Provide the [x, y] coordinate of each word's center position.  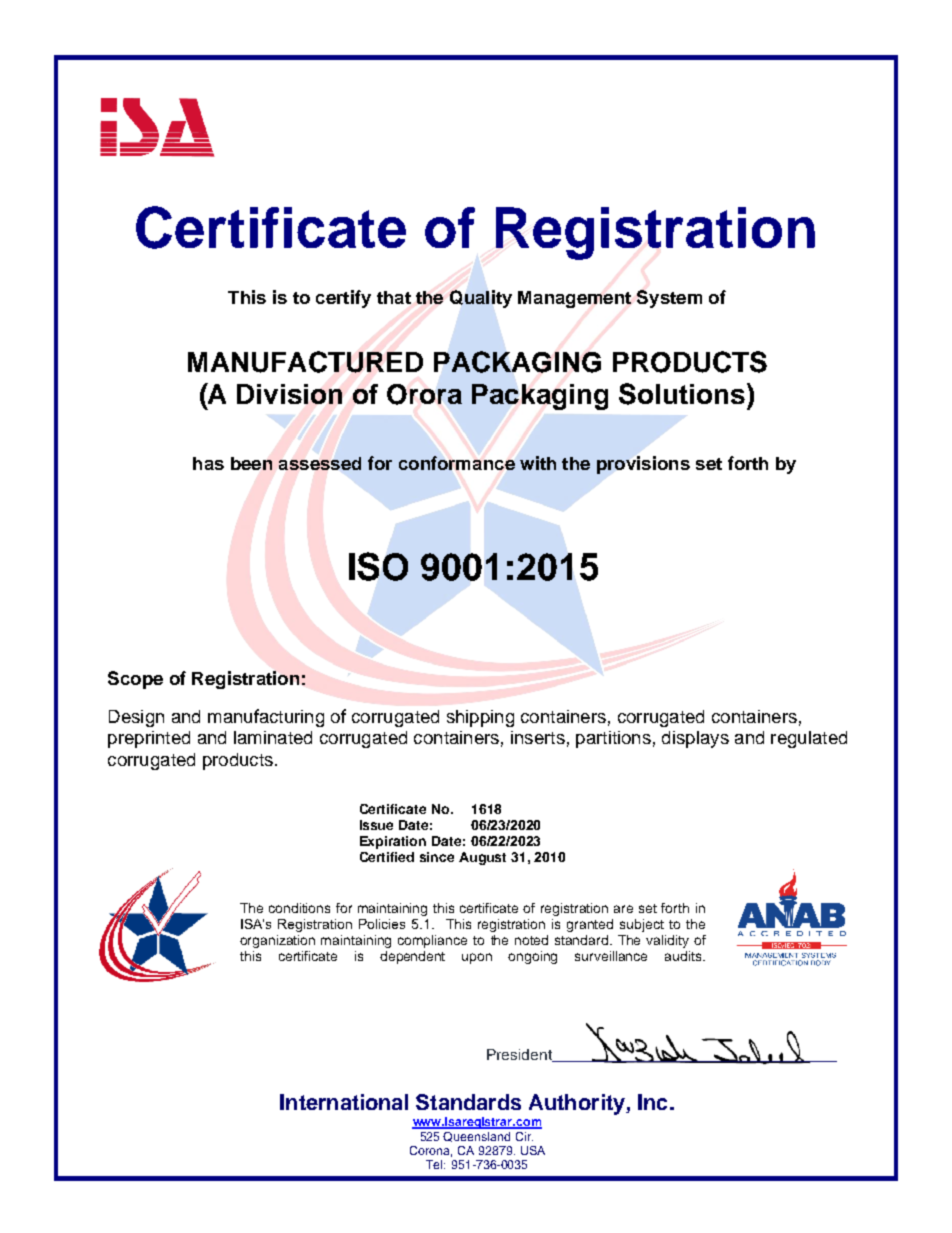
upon [477, 958]
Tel [435, 1164]
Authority [578, 1104]
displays [695, 739]
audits [684, 956]
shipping [480, 718]
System [669, 299]
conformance [457, 463]
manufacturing [266, 718]
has [208, 463]
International [344, 1102]
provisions [643, 465]
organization [277, 941]
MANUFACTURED [305, 362]
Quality [481, 299]
